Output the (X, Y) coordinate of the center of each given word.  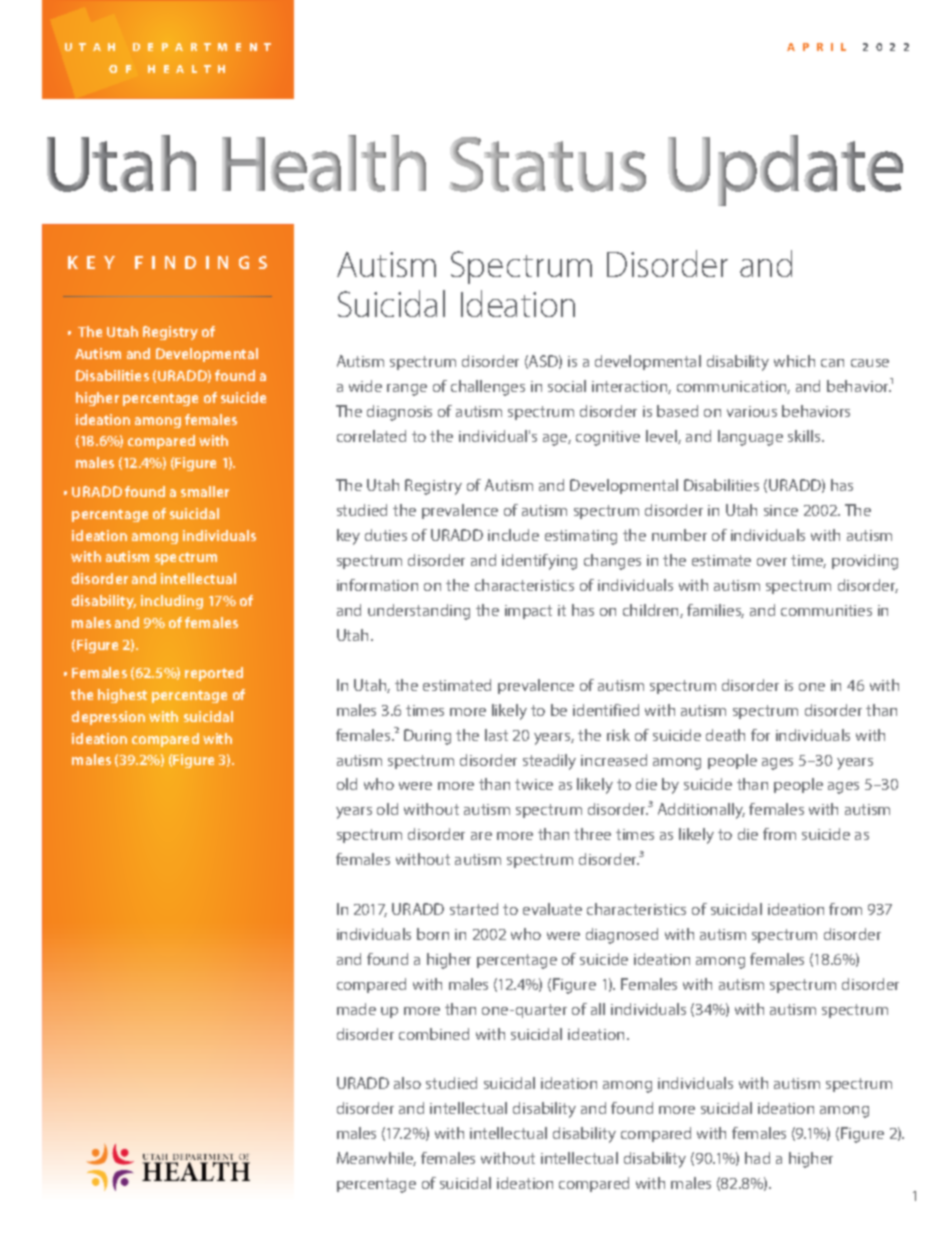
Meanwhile (376, 1159)
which (794, 361)
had (757, 1158)
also (407, 1083)
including (172, 602)
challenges (488, 388)
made (356, 1009)
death (725, 735)
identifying (539, 562)
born (433, 934)
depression (108, 718)
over (772, 562)
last (496, 735)
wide (365, 386)
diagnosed (622, 936)
